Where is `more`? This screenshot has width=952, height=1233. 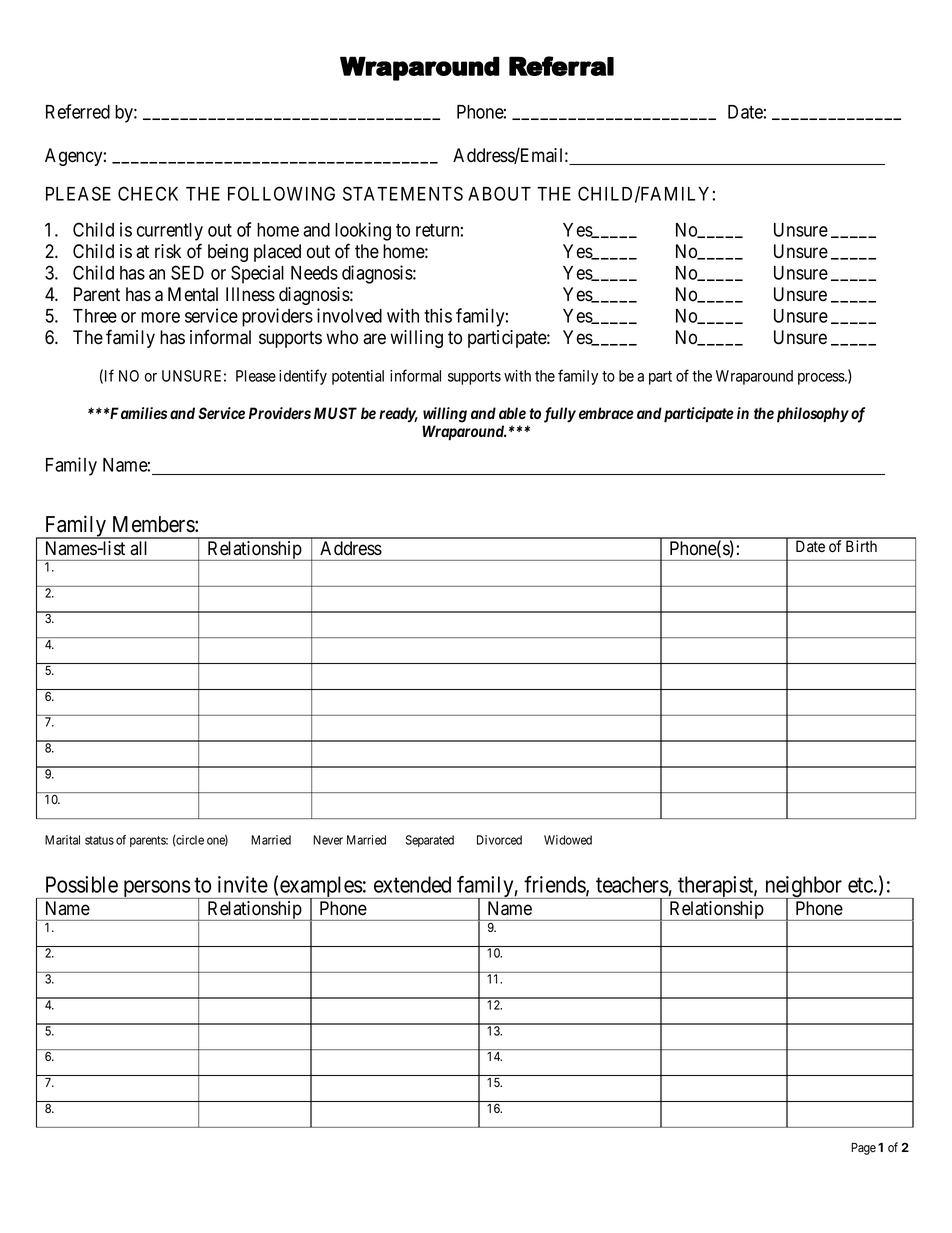 more is located at coordinates (160, 317).
